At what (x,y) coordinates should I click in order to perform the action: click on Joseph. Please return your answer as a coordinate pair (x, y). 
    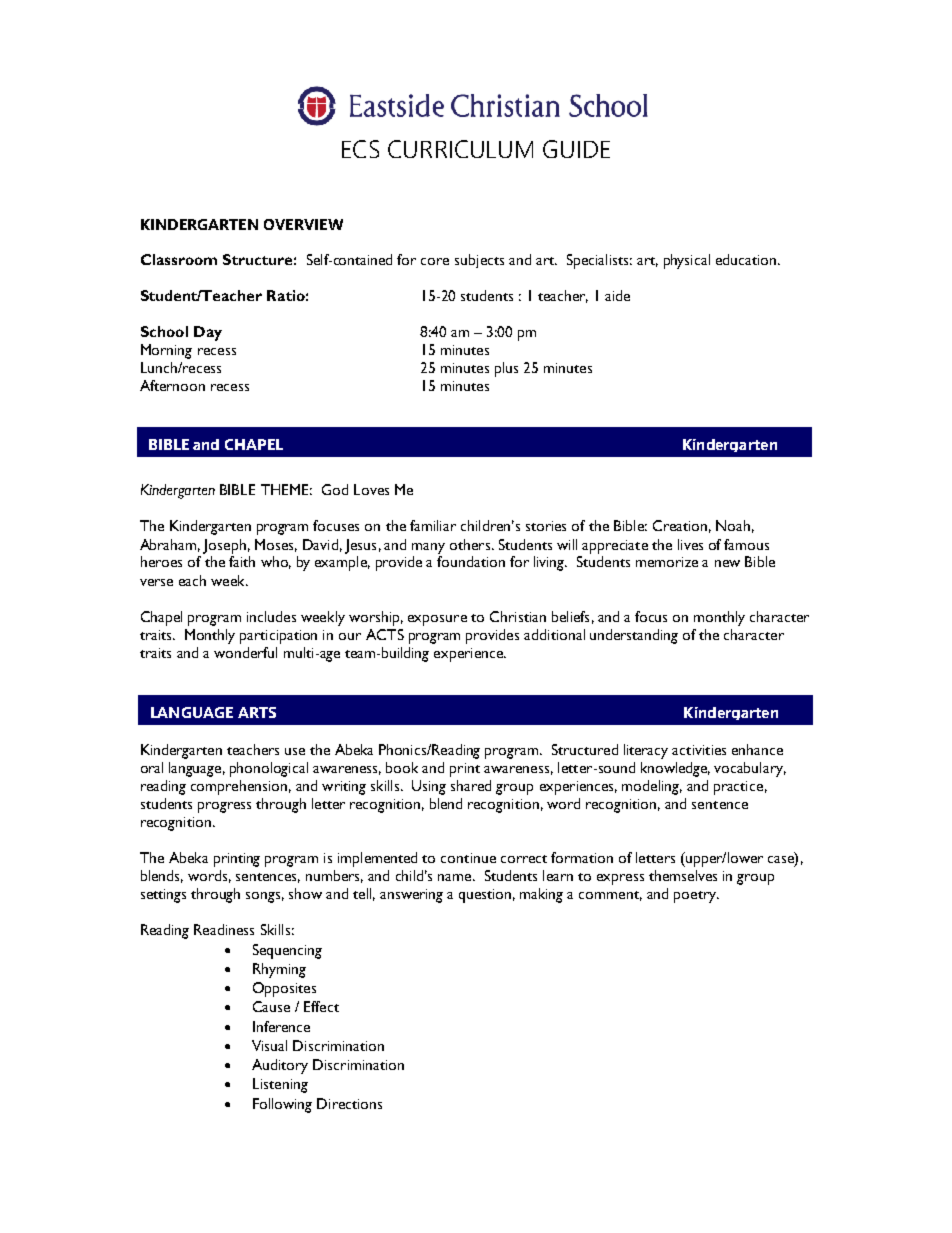
    Looking at the image, I should click on (224, 546).
